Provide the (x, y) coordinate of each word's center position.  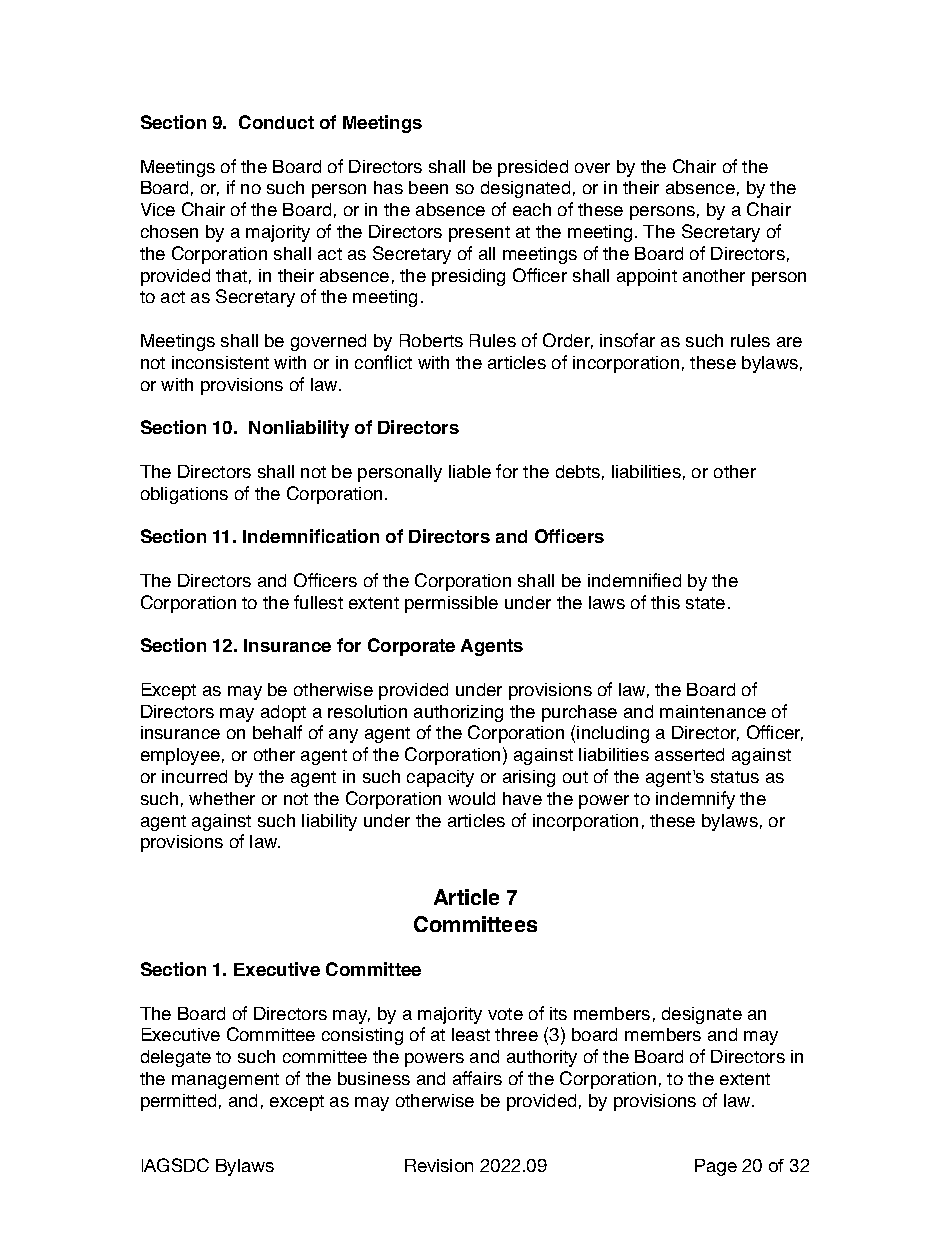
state (705, 603)
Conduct (276, 122)
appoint (647, 277)
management (225, 1081)
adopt (283, 713)
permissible (451, 604)
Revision (439, 1165)
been (428, 187)
